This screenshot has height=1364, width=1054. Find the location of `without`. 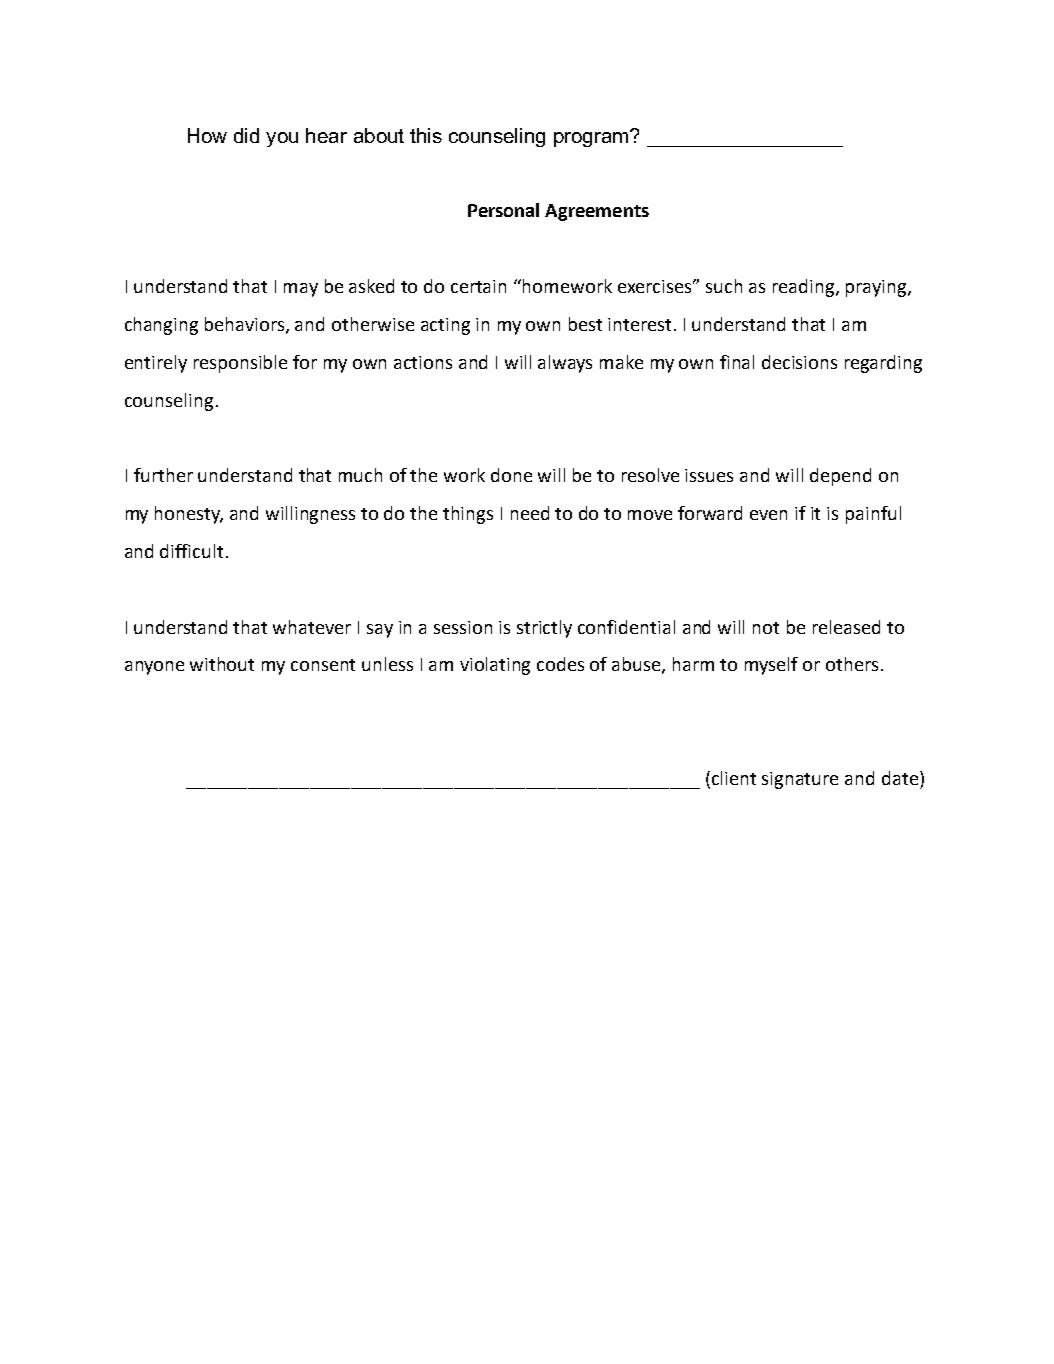

without is located at coordinates (222, 664).
